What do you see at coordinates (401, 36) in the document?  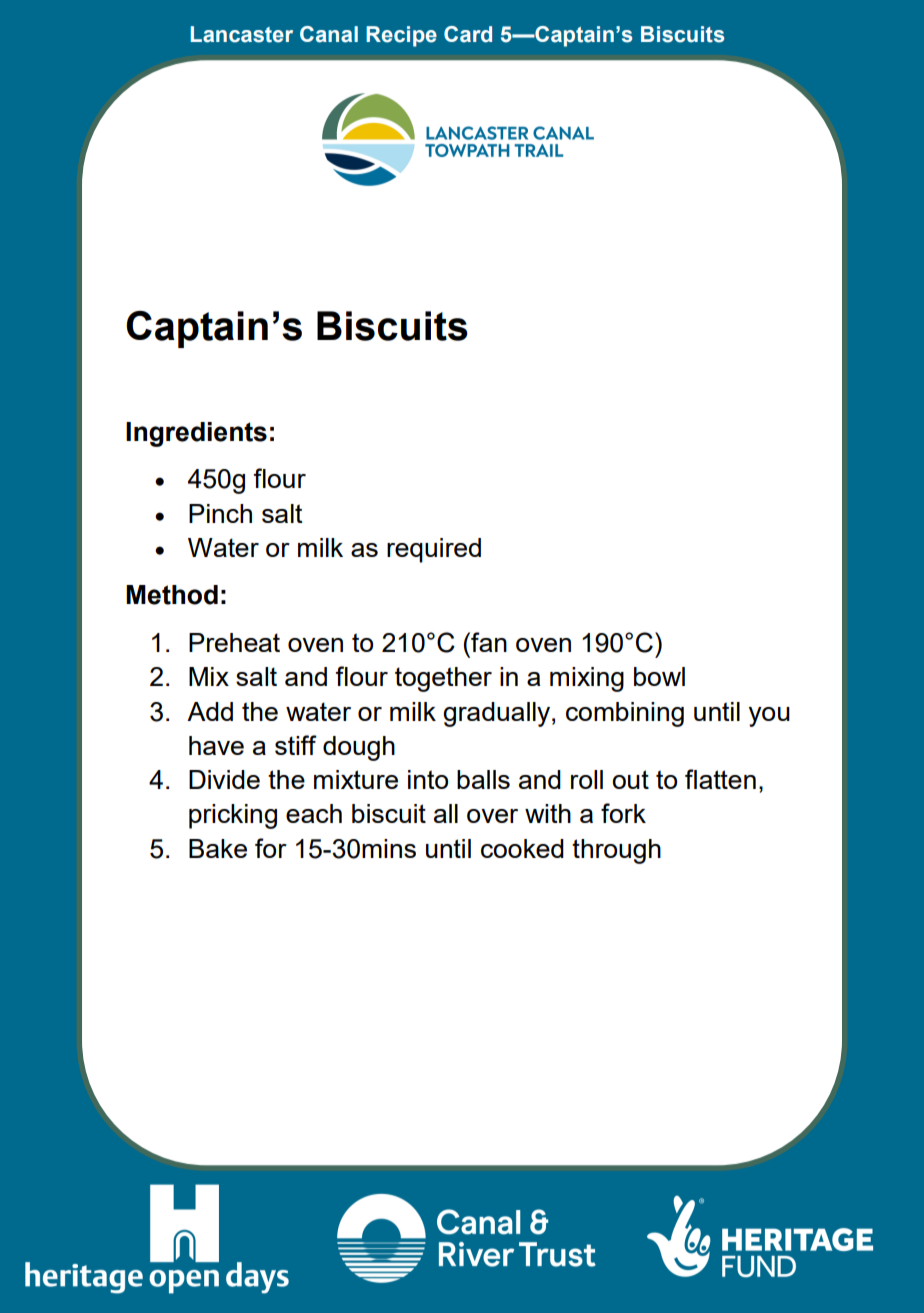 I see `Recipe` at bounding box center [401, 36].
